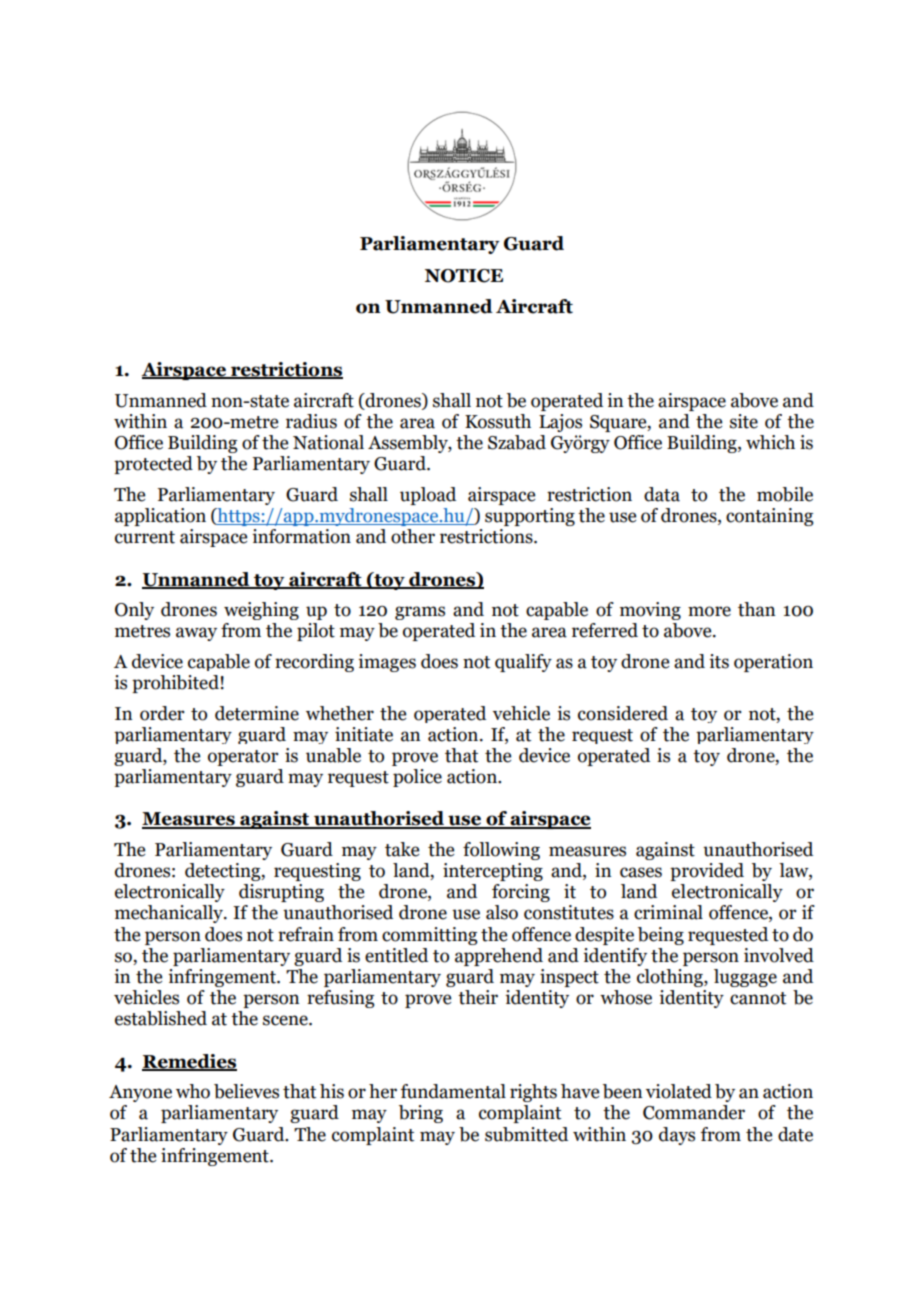  What do you see at coordinates (464, 276) in the screenshot?
I see `NOTICE` at bounding box center [464, 276].
